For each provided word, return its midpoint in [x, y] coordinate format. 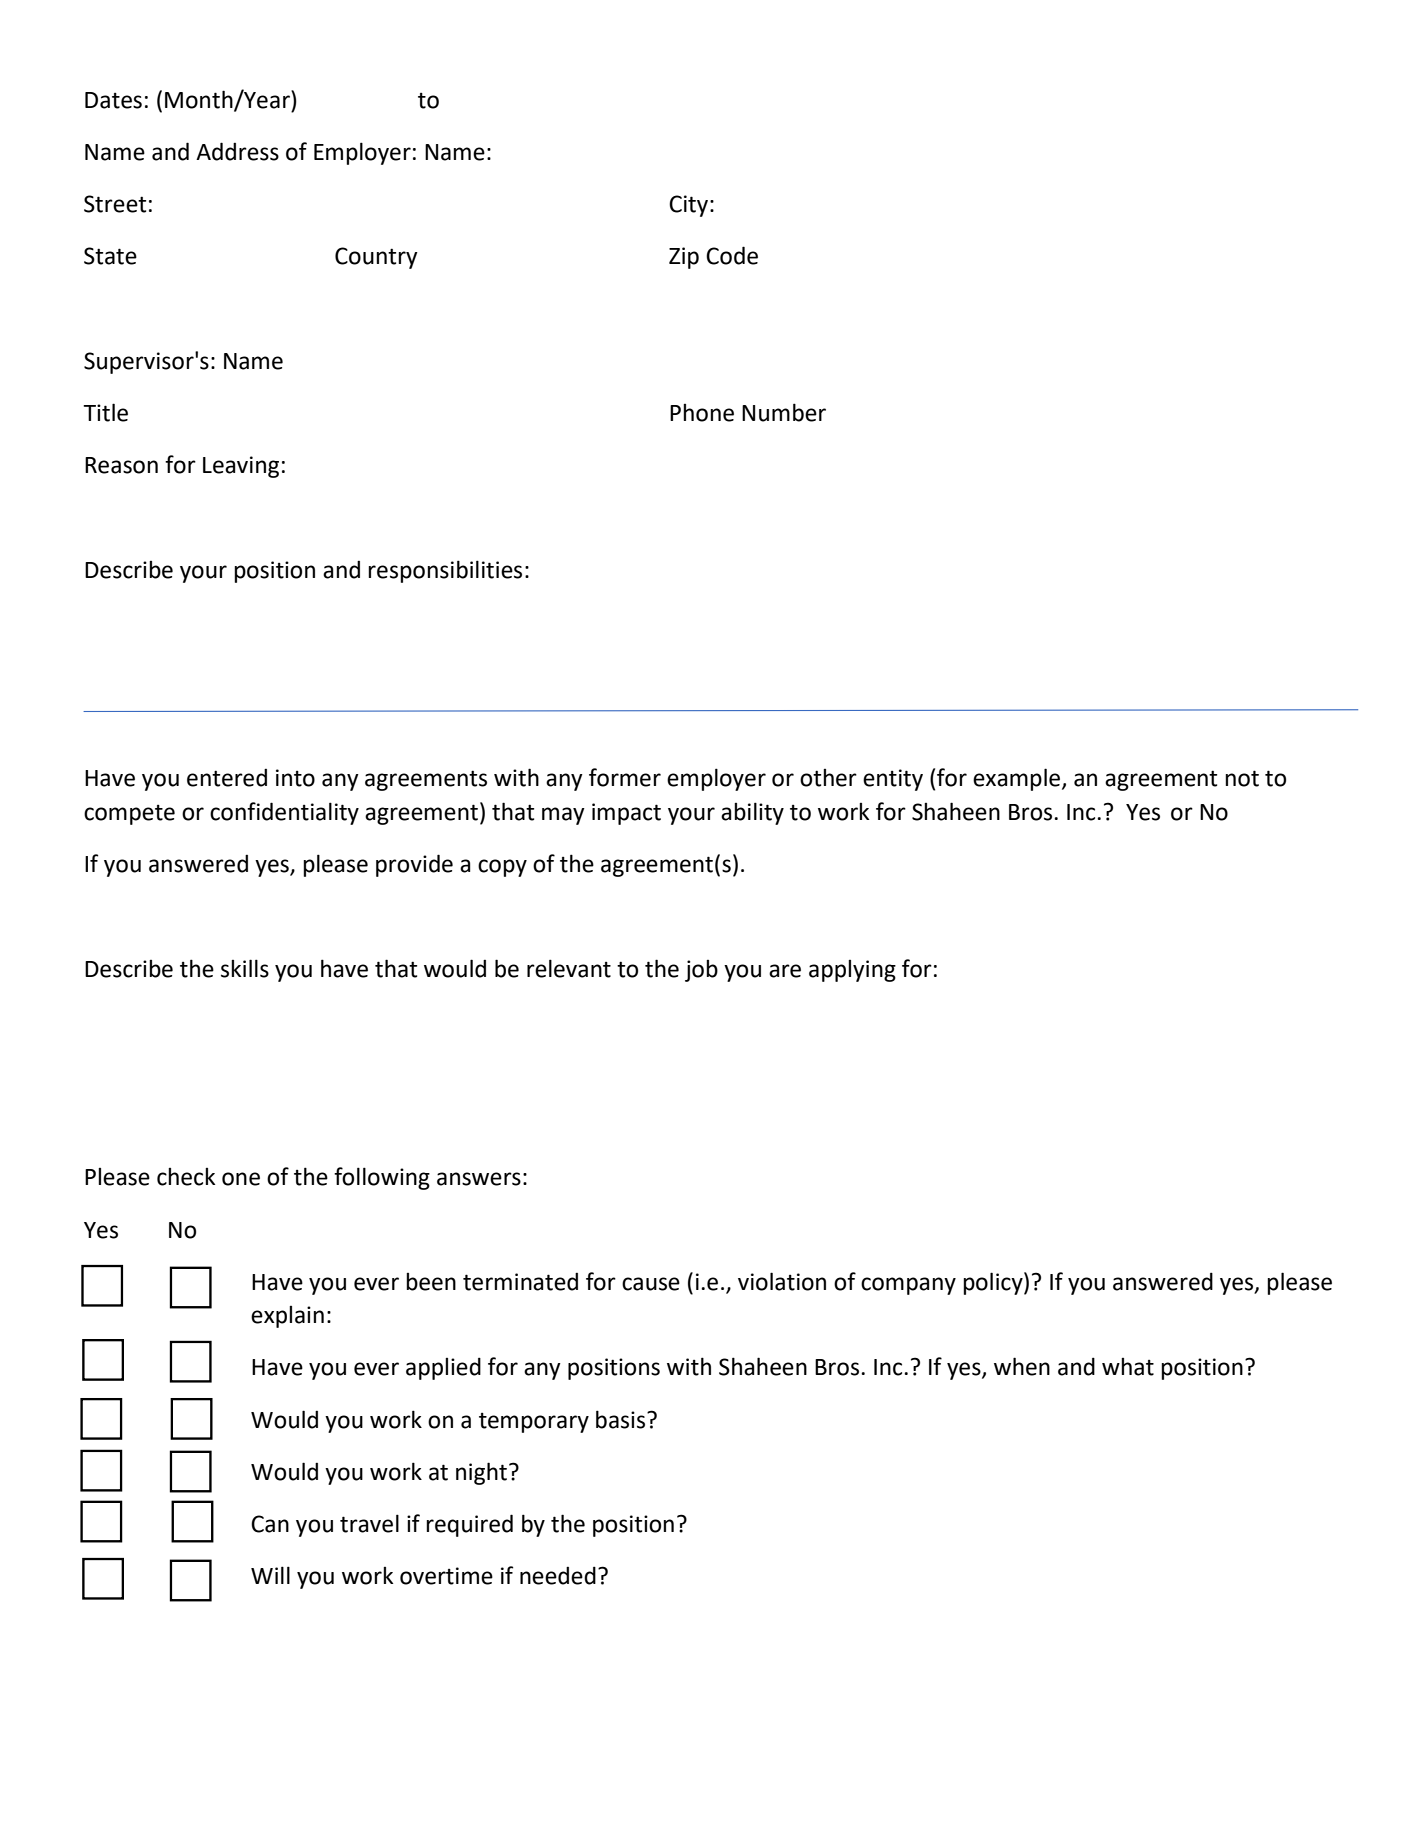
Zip [684, 258]
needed [558, 1575]
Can [270, 1524]
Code [732, 255]
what [1128, 1367]
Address [237, 151]
